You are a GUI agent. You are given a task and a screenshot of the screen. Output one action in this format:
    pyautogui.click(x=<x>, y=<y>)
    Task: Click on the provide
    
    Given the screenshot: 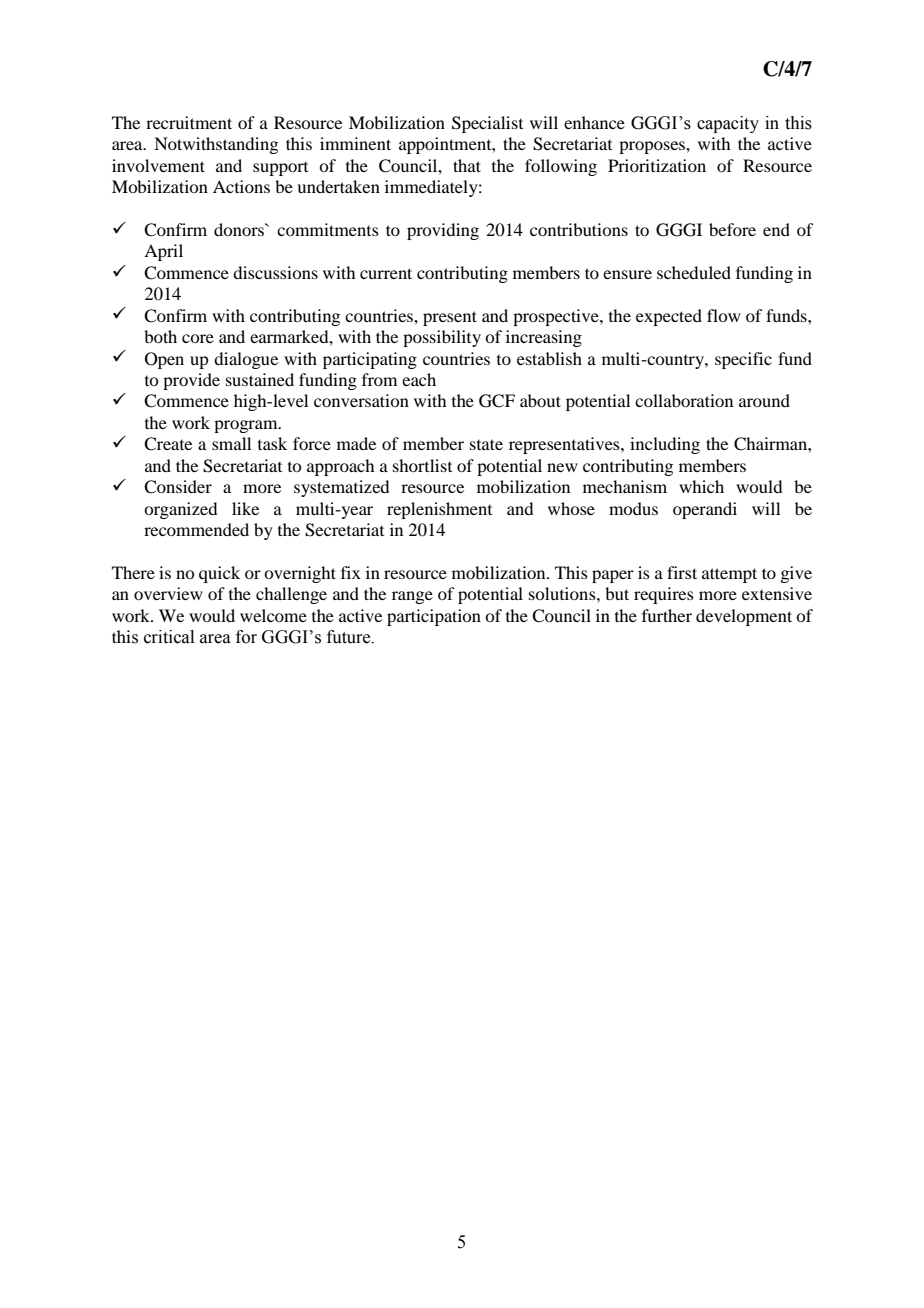 What is the action you would take?
    pyautogui.click(x=191, y=381)
